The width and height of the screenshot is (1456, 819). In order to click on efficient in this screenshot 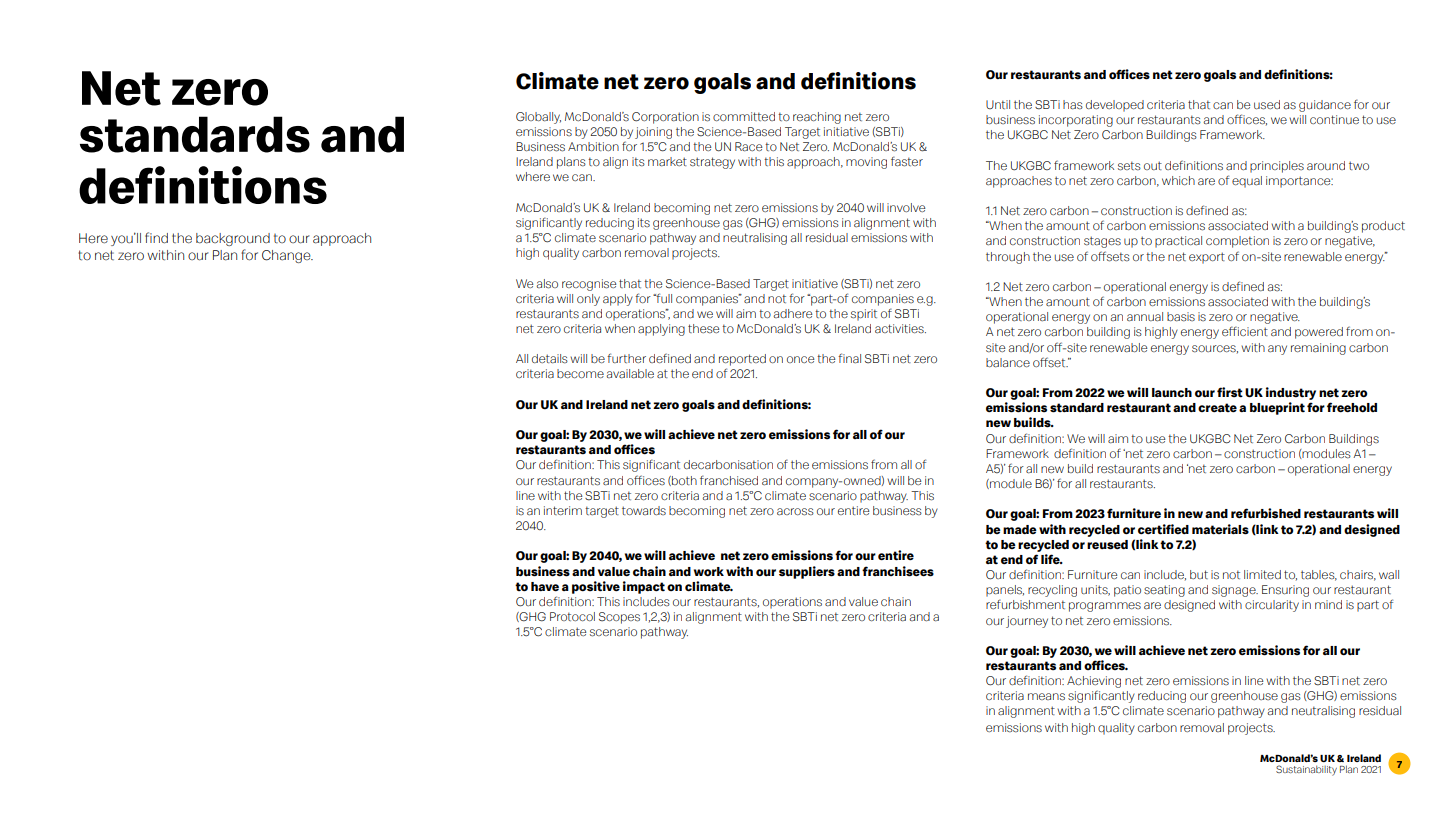, I will do `click(1245, 331)`.
